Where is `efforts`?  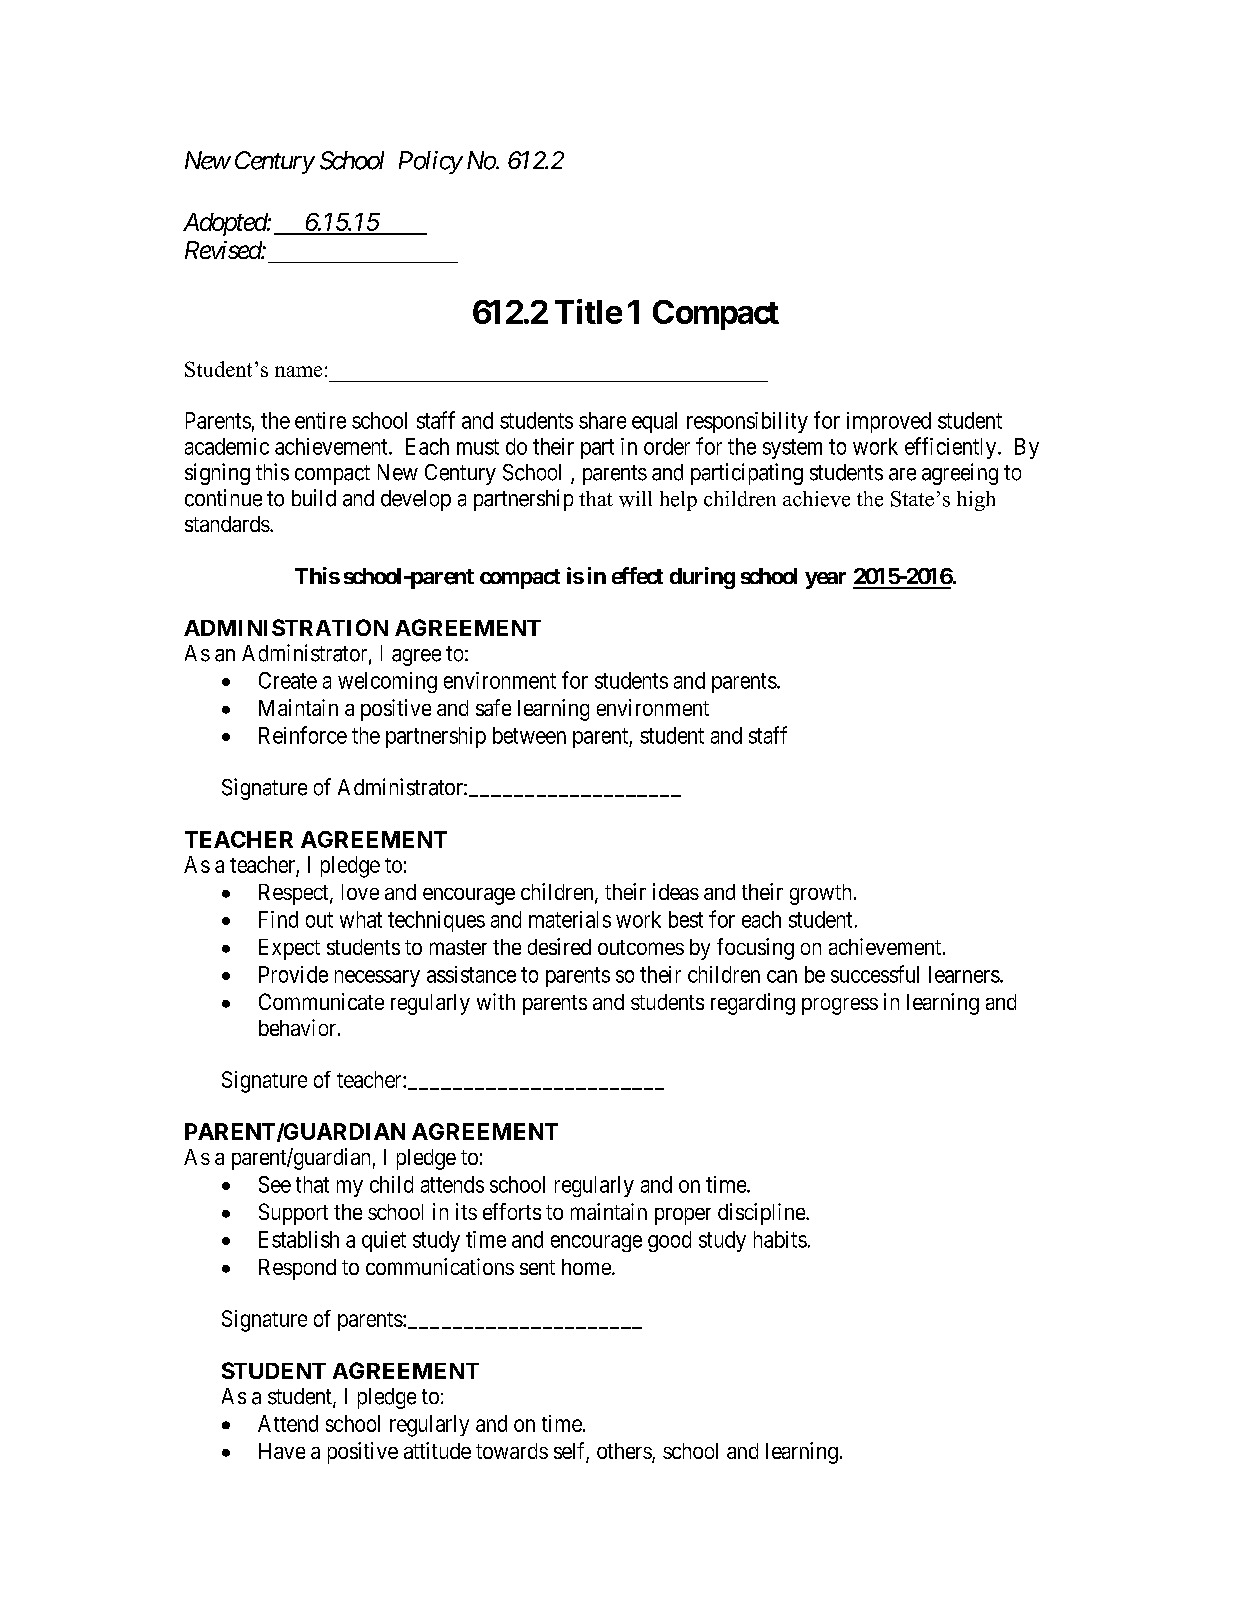 efforts is located at coordinates (512, 1211).
